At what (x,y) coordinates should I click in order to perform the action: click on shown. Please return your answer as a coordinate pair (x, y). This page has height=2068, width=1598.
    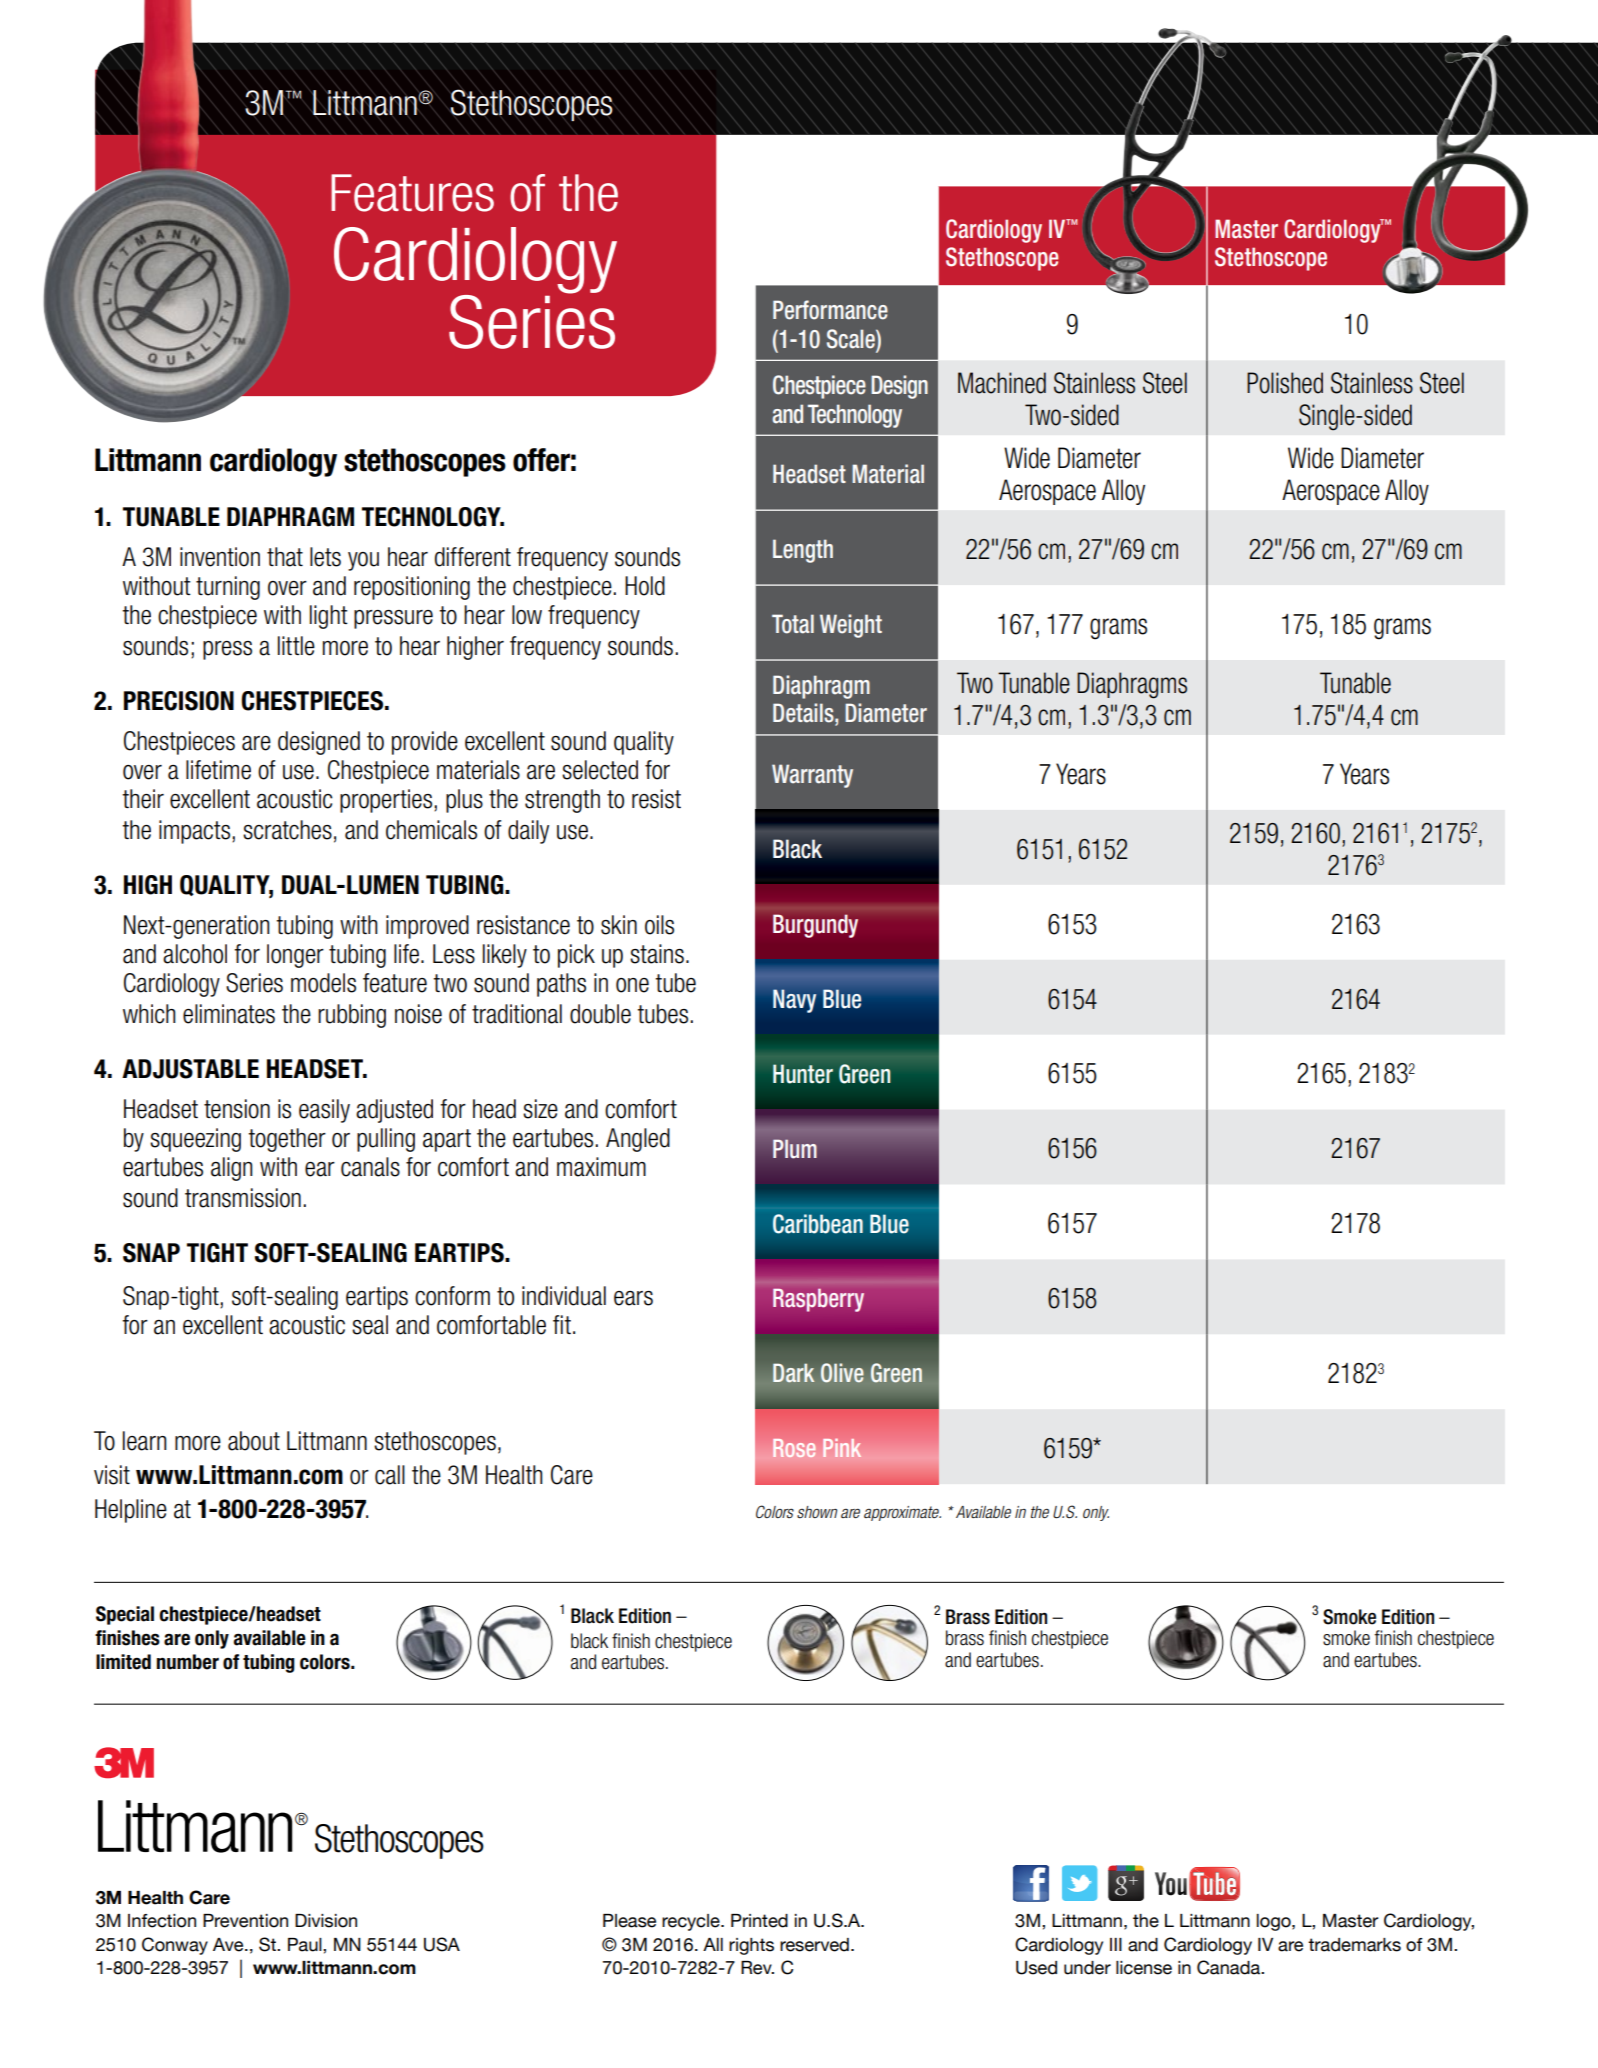
    Looking at the image, I should click on (817, 1512).
